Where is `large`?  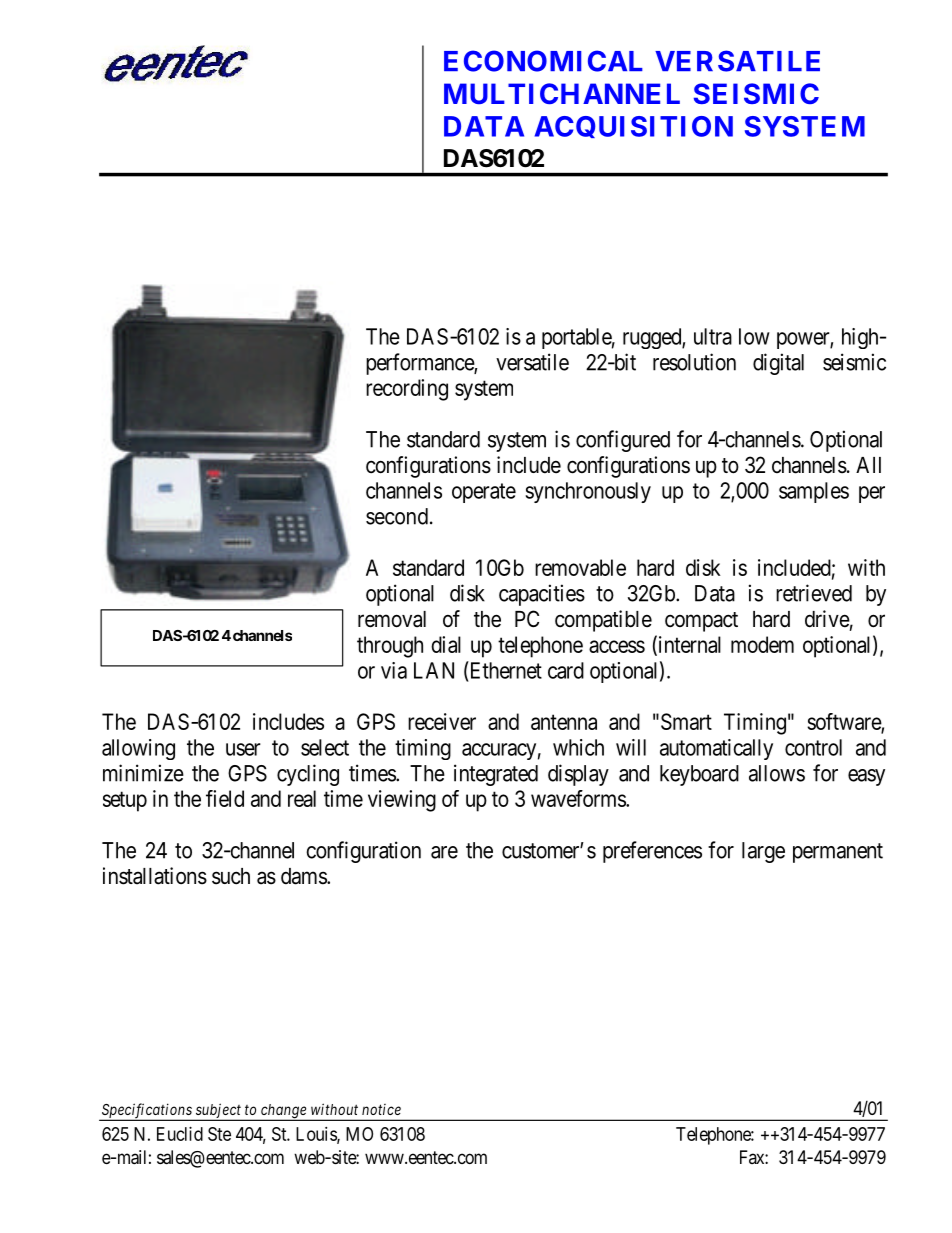 large is located at coordinates (763, 852).
